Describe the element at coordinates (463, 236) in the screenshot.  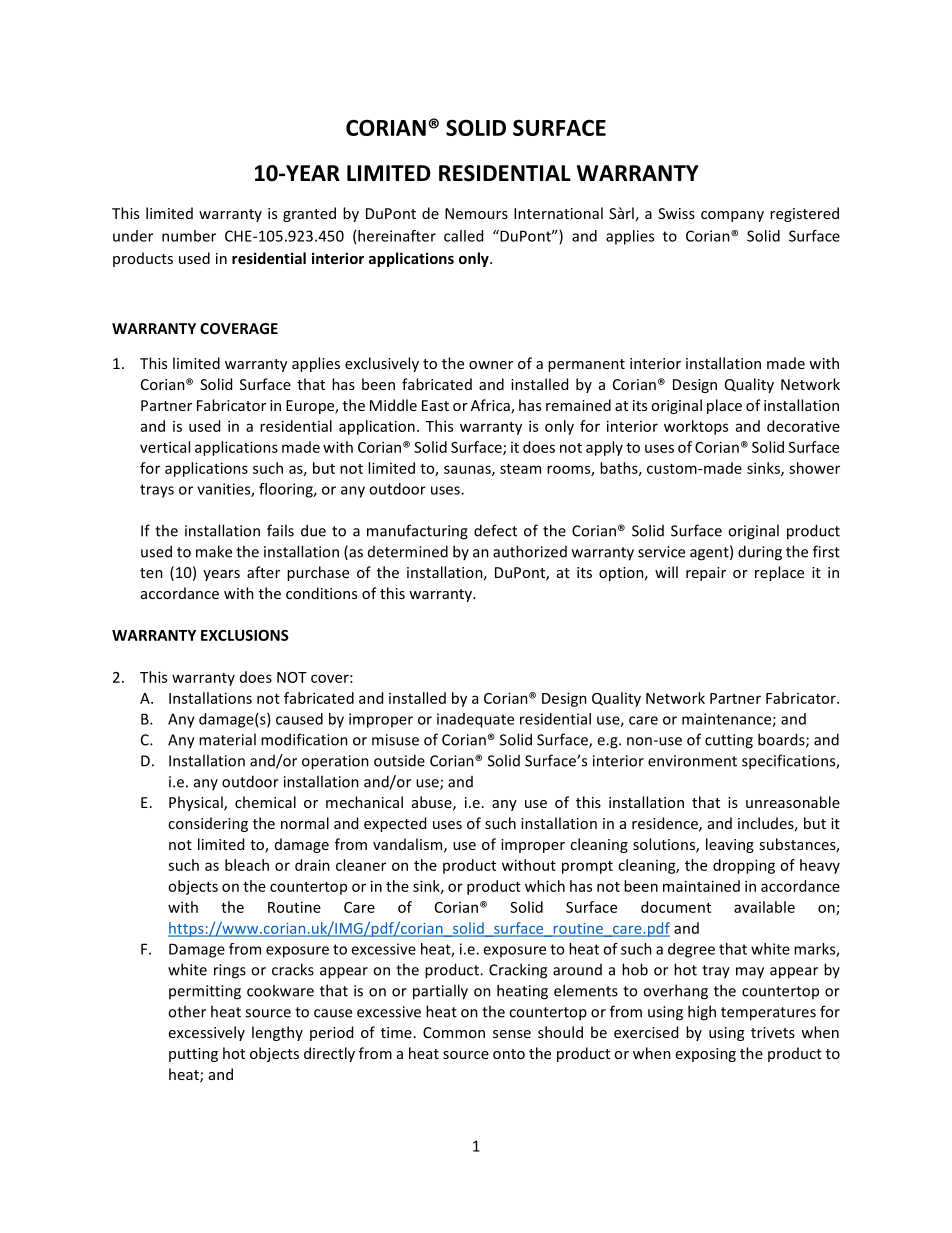
I see `called` at that location.
